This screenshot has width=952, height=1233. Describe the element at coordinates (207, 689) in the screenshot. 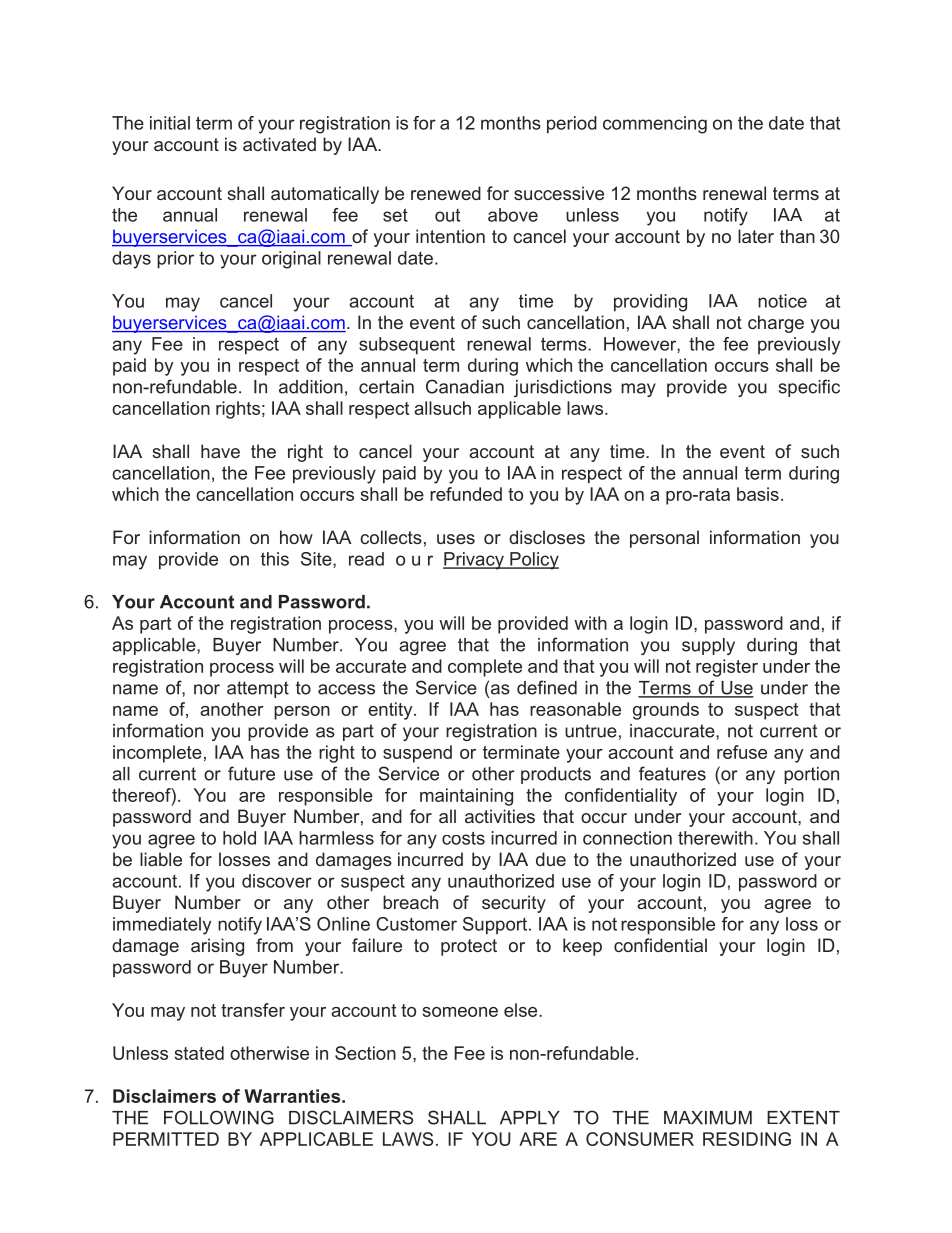

I see `nor` at that location.
